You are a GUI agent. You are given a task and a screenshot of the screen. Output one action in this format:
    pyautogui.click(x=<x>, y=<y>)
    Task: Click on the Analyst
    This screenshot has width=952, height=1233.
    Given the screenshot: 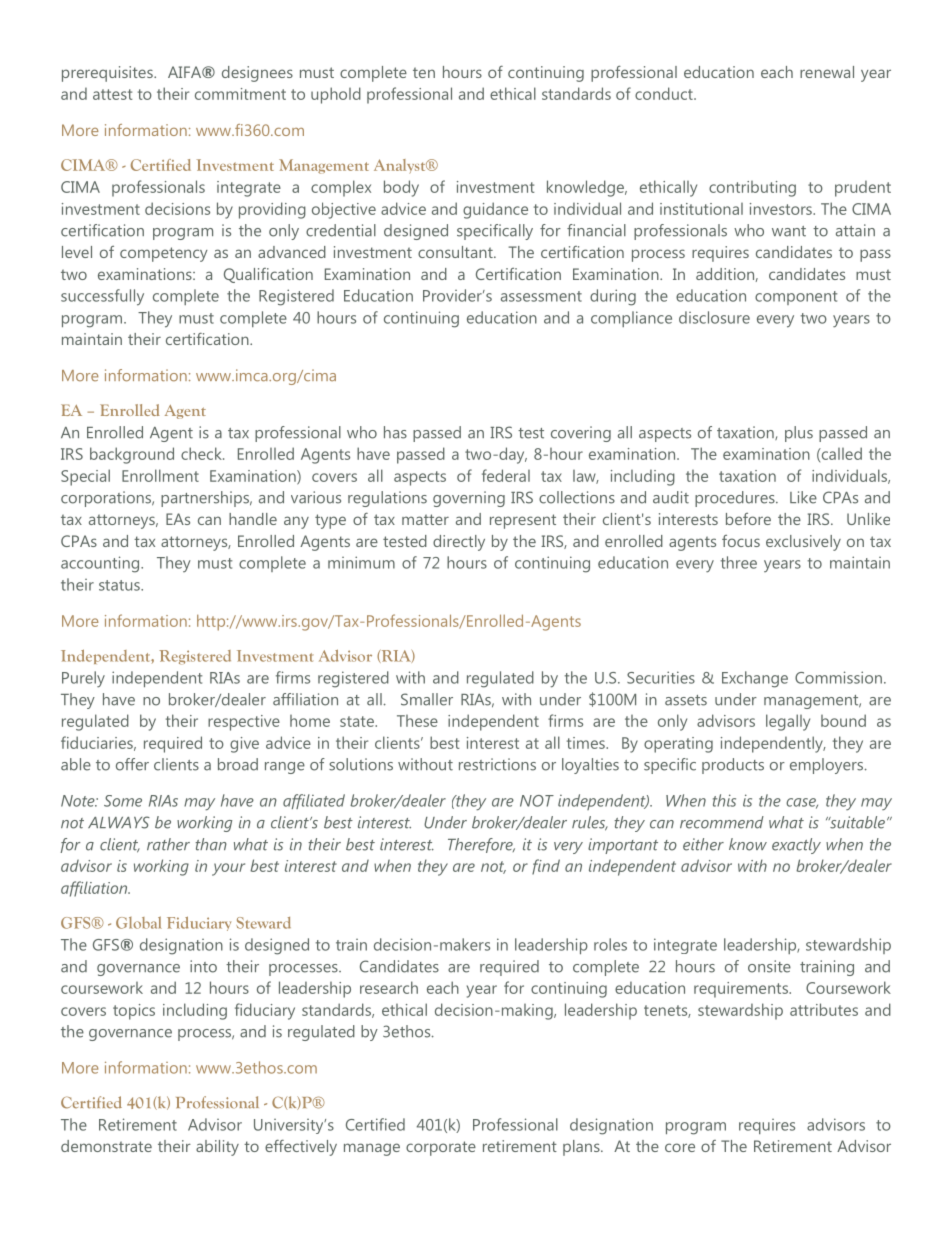 What is the action you would take?
    pyautogui.click(x=401, y=166)
